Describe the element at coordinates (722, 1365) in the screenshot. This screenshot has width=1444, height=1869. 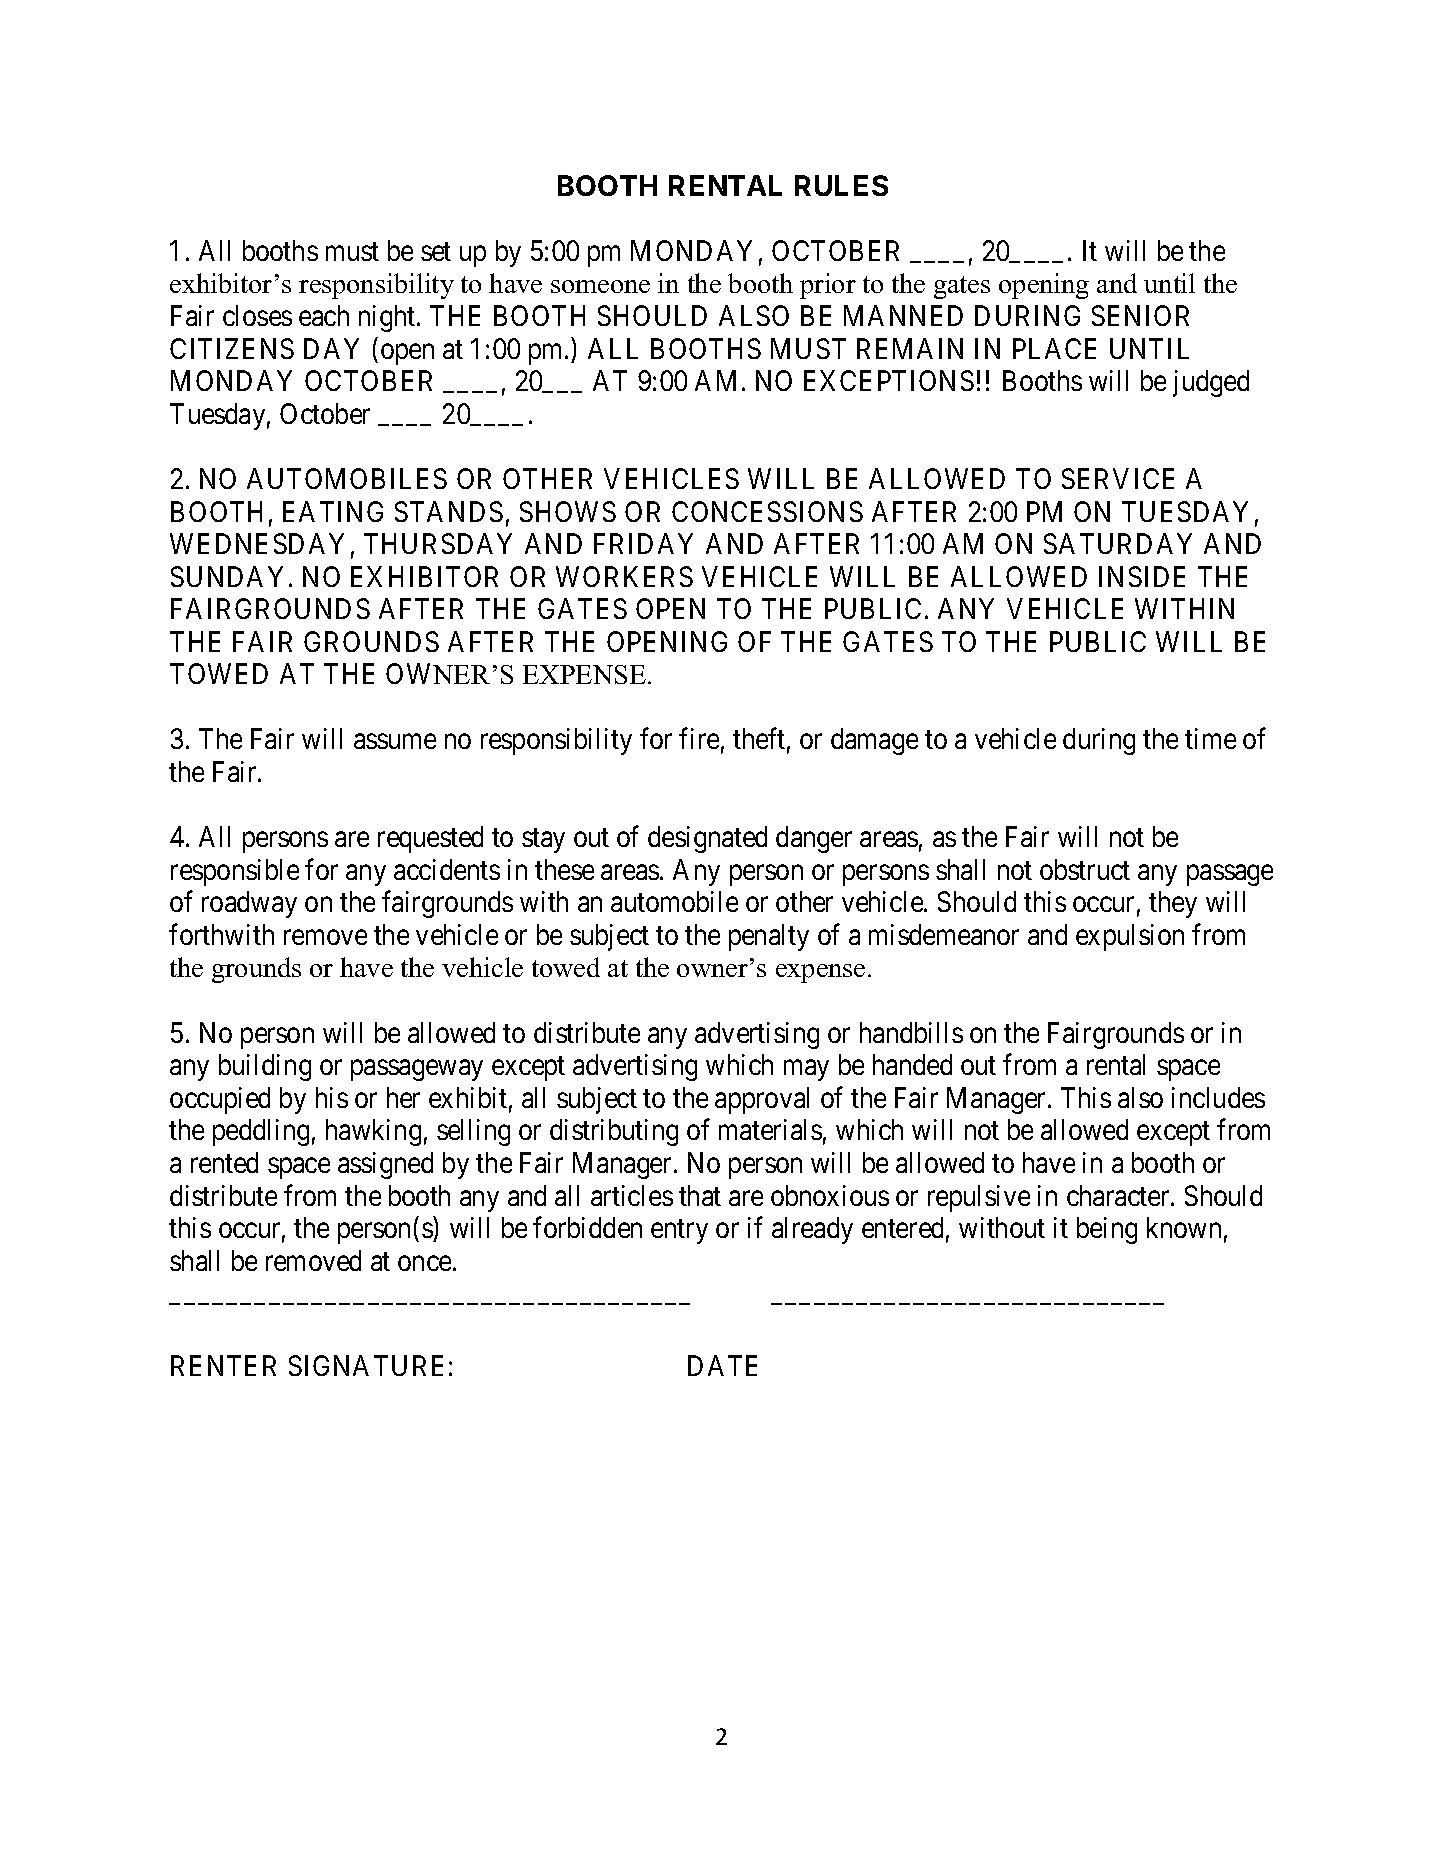
I see `DATE` at that location.
